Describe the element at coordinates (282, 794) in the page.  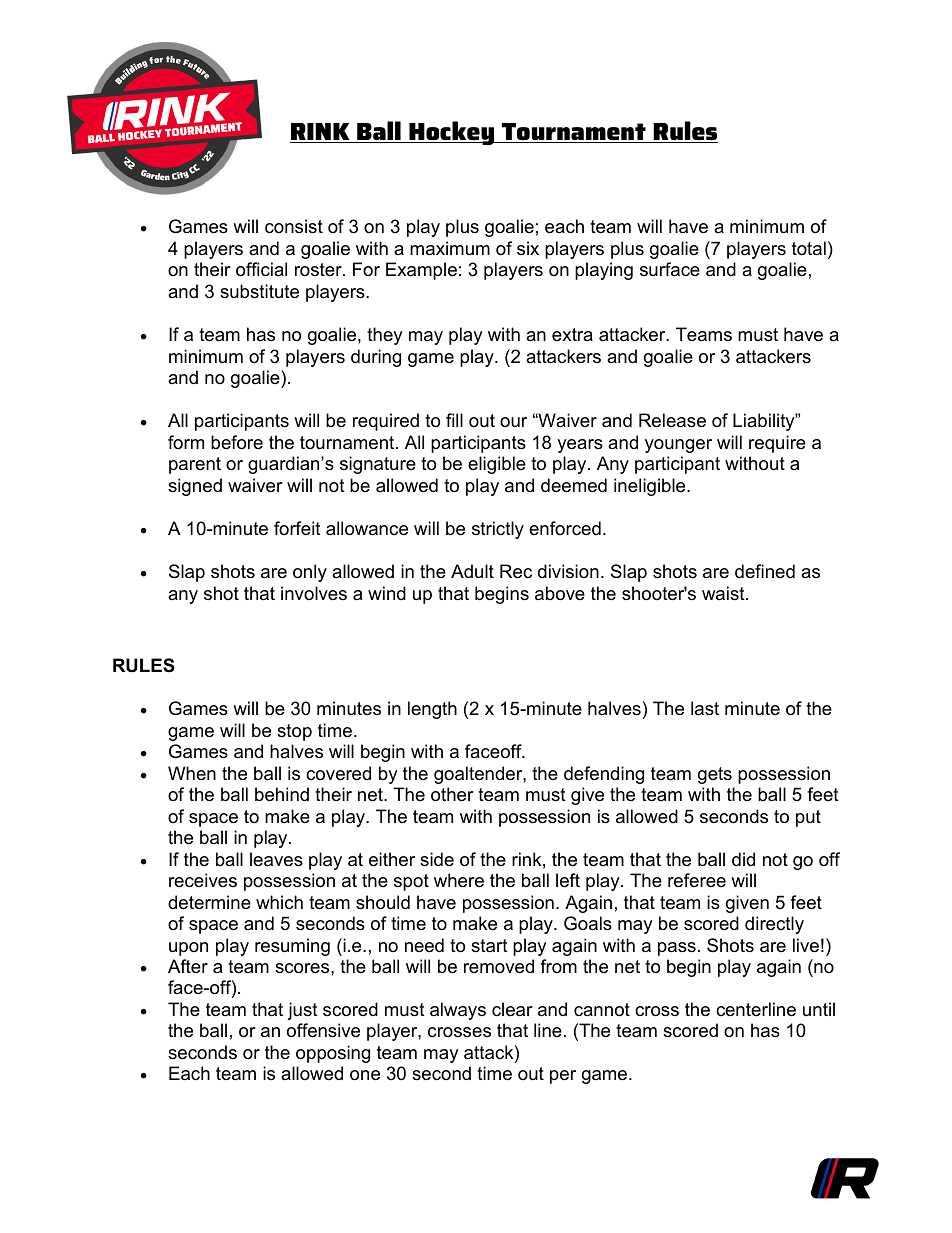
I see `behind` at that location.
